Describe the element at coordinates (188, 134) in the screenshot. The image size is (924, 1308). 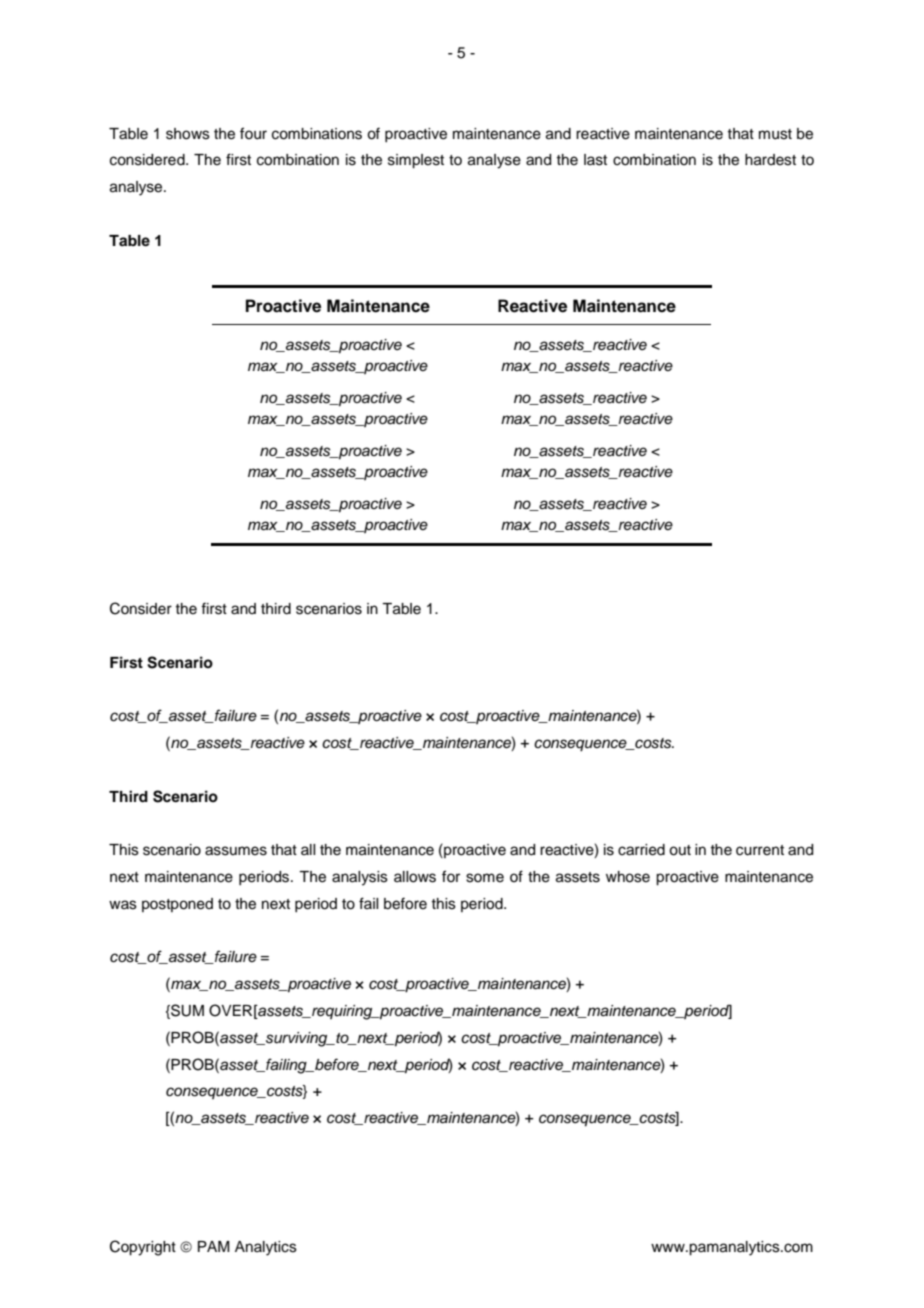
I see `shows` at that location.
